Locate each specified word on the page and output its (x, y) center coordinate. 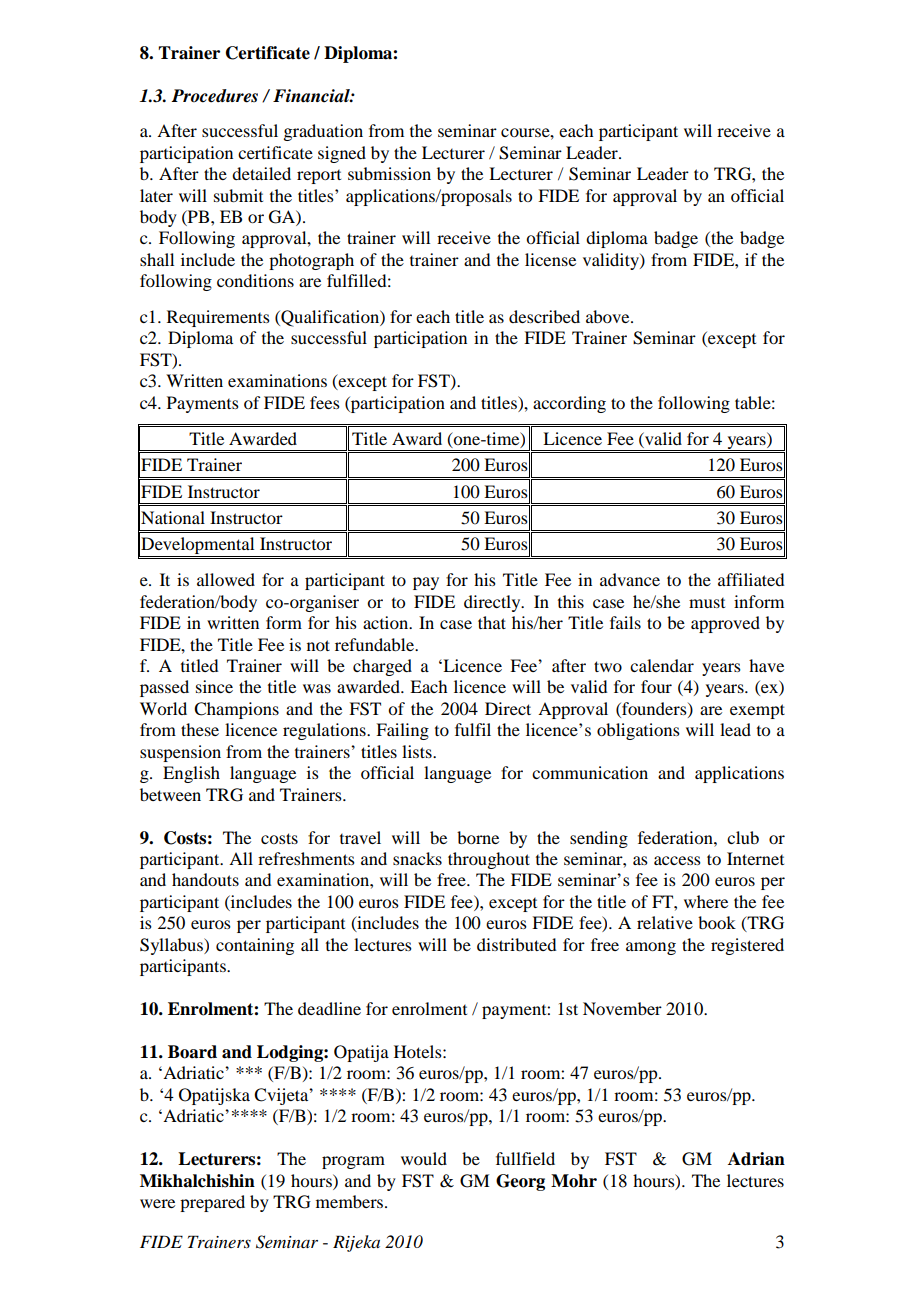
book (717, 922)
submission (389, 173)
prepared (212, 1203)
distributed (516, 944)
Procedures (214, 96)
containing (255, 946)
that (492, 622)
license (550, 259)
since (214, 686)
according (569, 404)
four (656, 686)
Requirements (218, 318)
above (609, 316)
